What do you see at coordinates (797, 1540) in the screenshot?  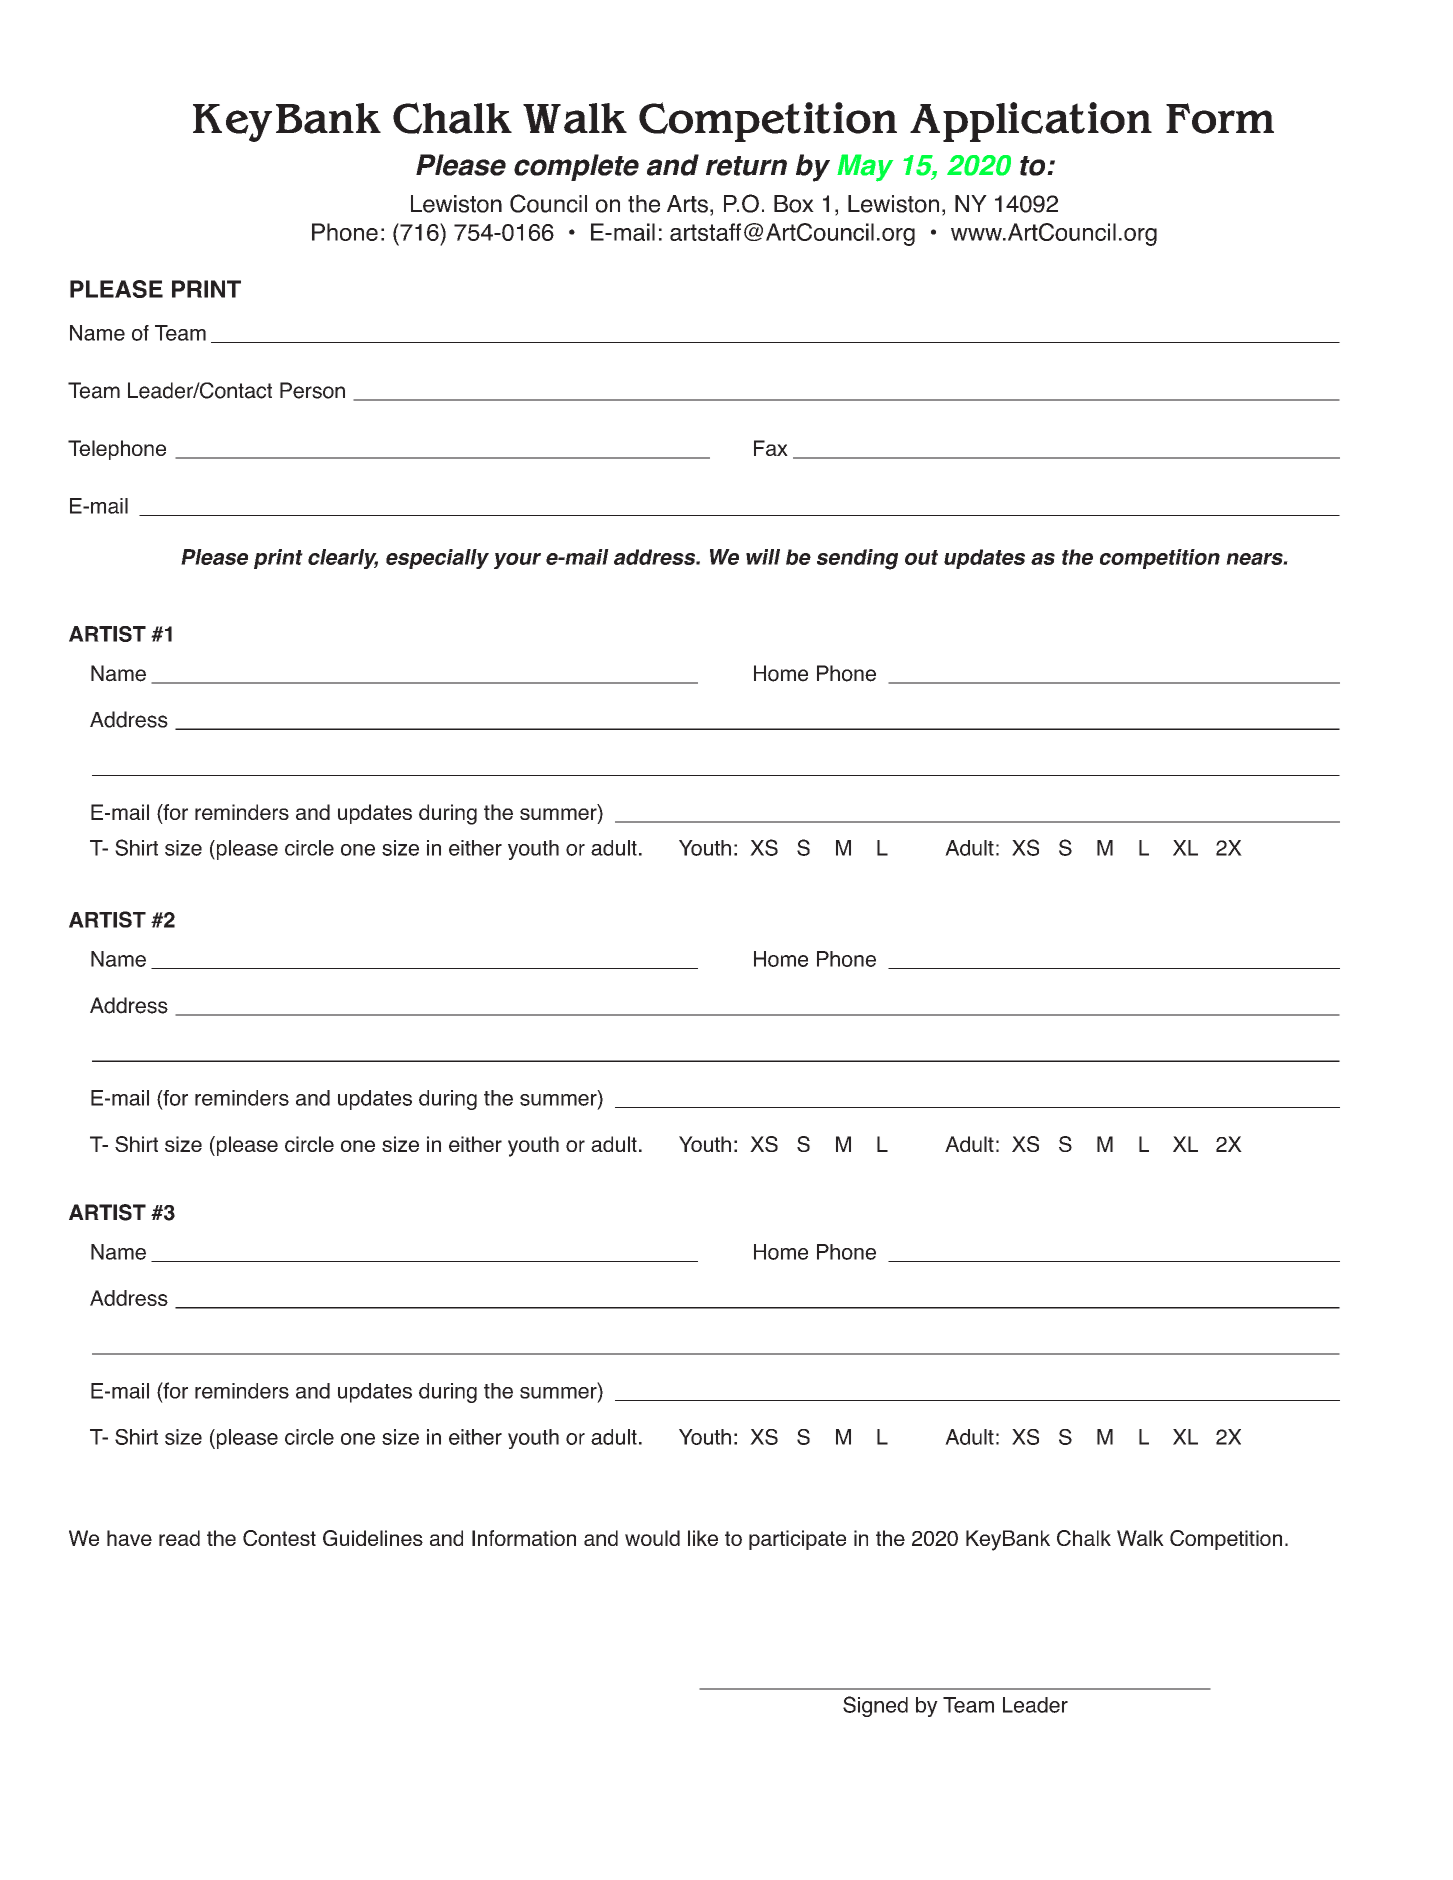 I see `participate` at bounding box center [797, 1540].
